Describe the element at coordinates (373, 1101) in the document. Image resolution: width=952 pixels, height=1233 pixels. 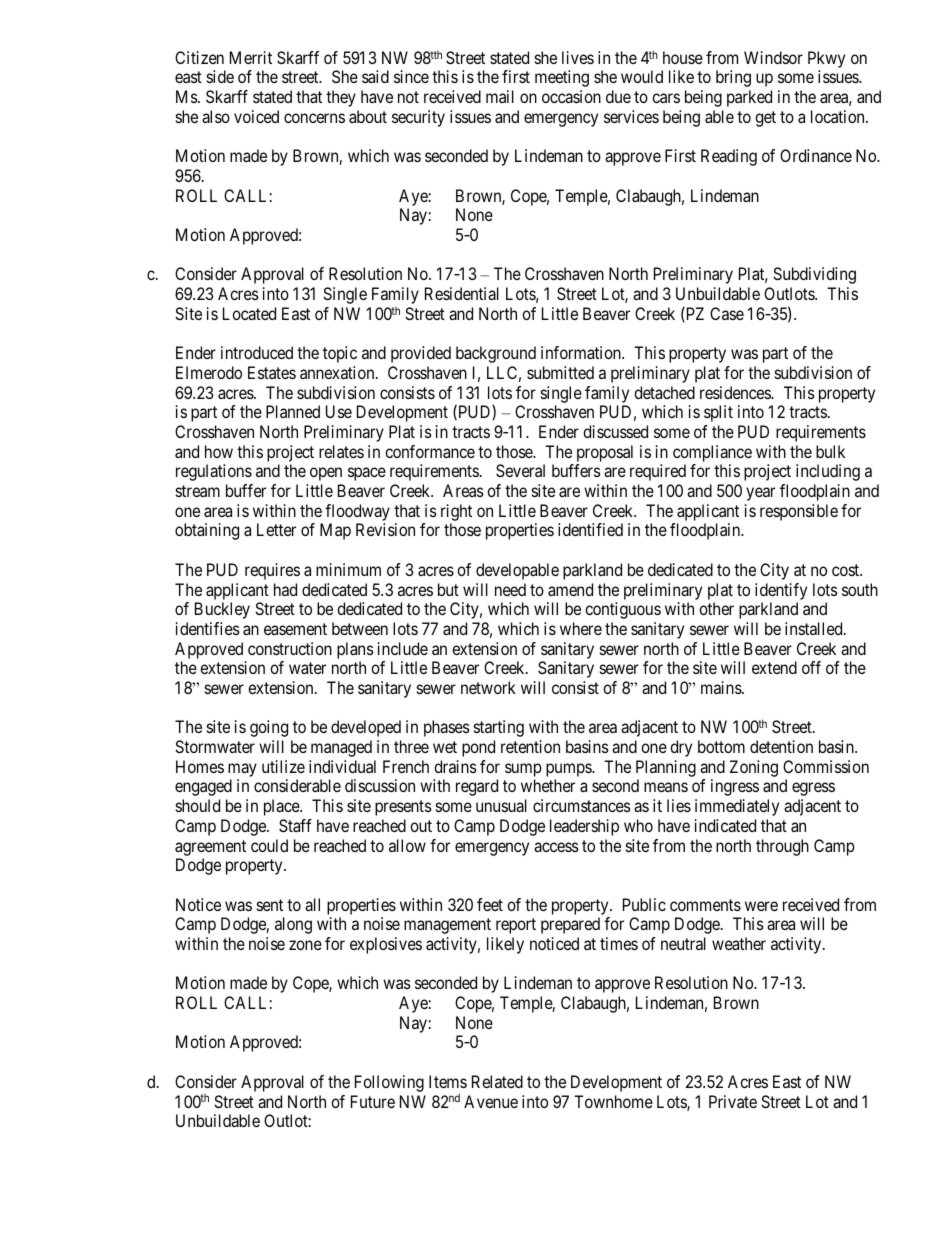
I see `Future` at that location.
